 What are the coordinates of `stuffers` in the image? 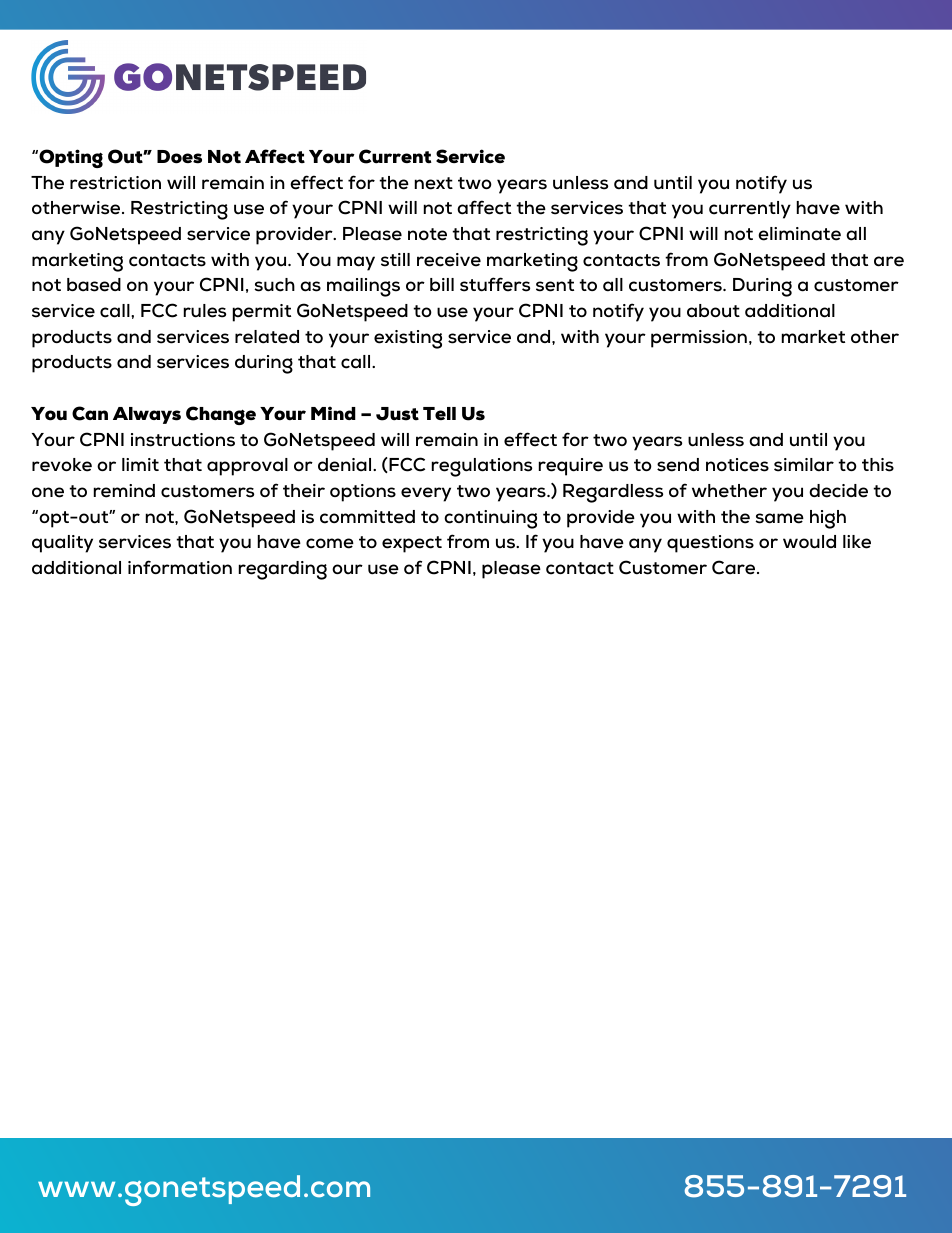 It's located at (495, 284).
